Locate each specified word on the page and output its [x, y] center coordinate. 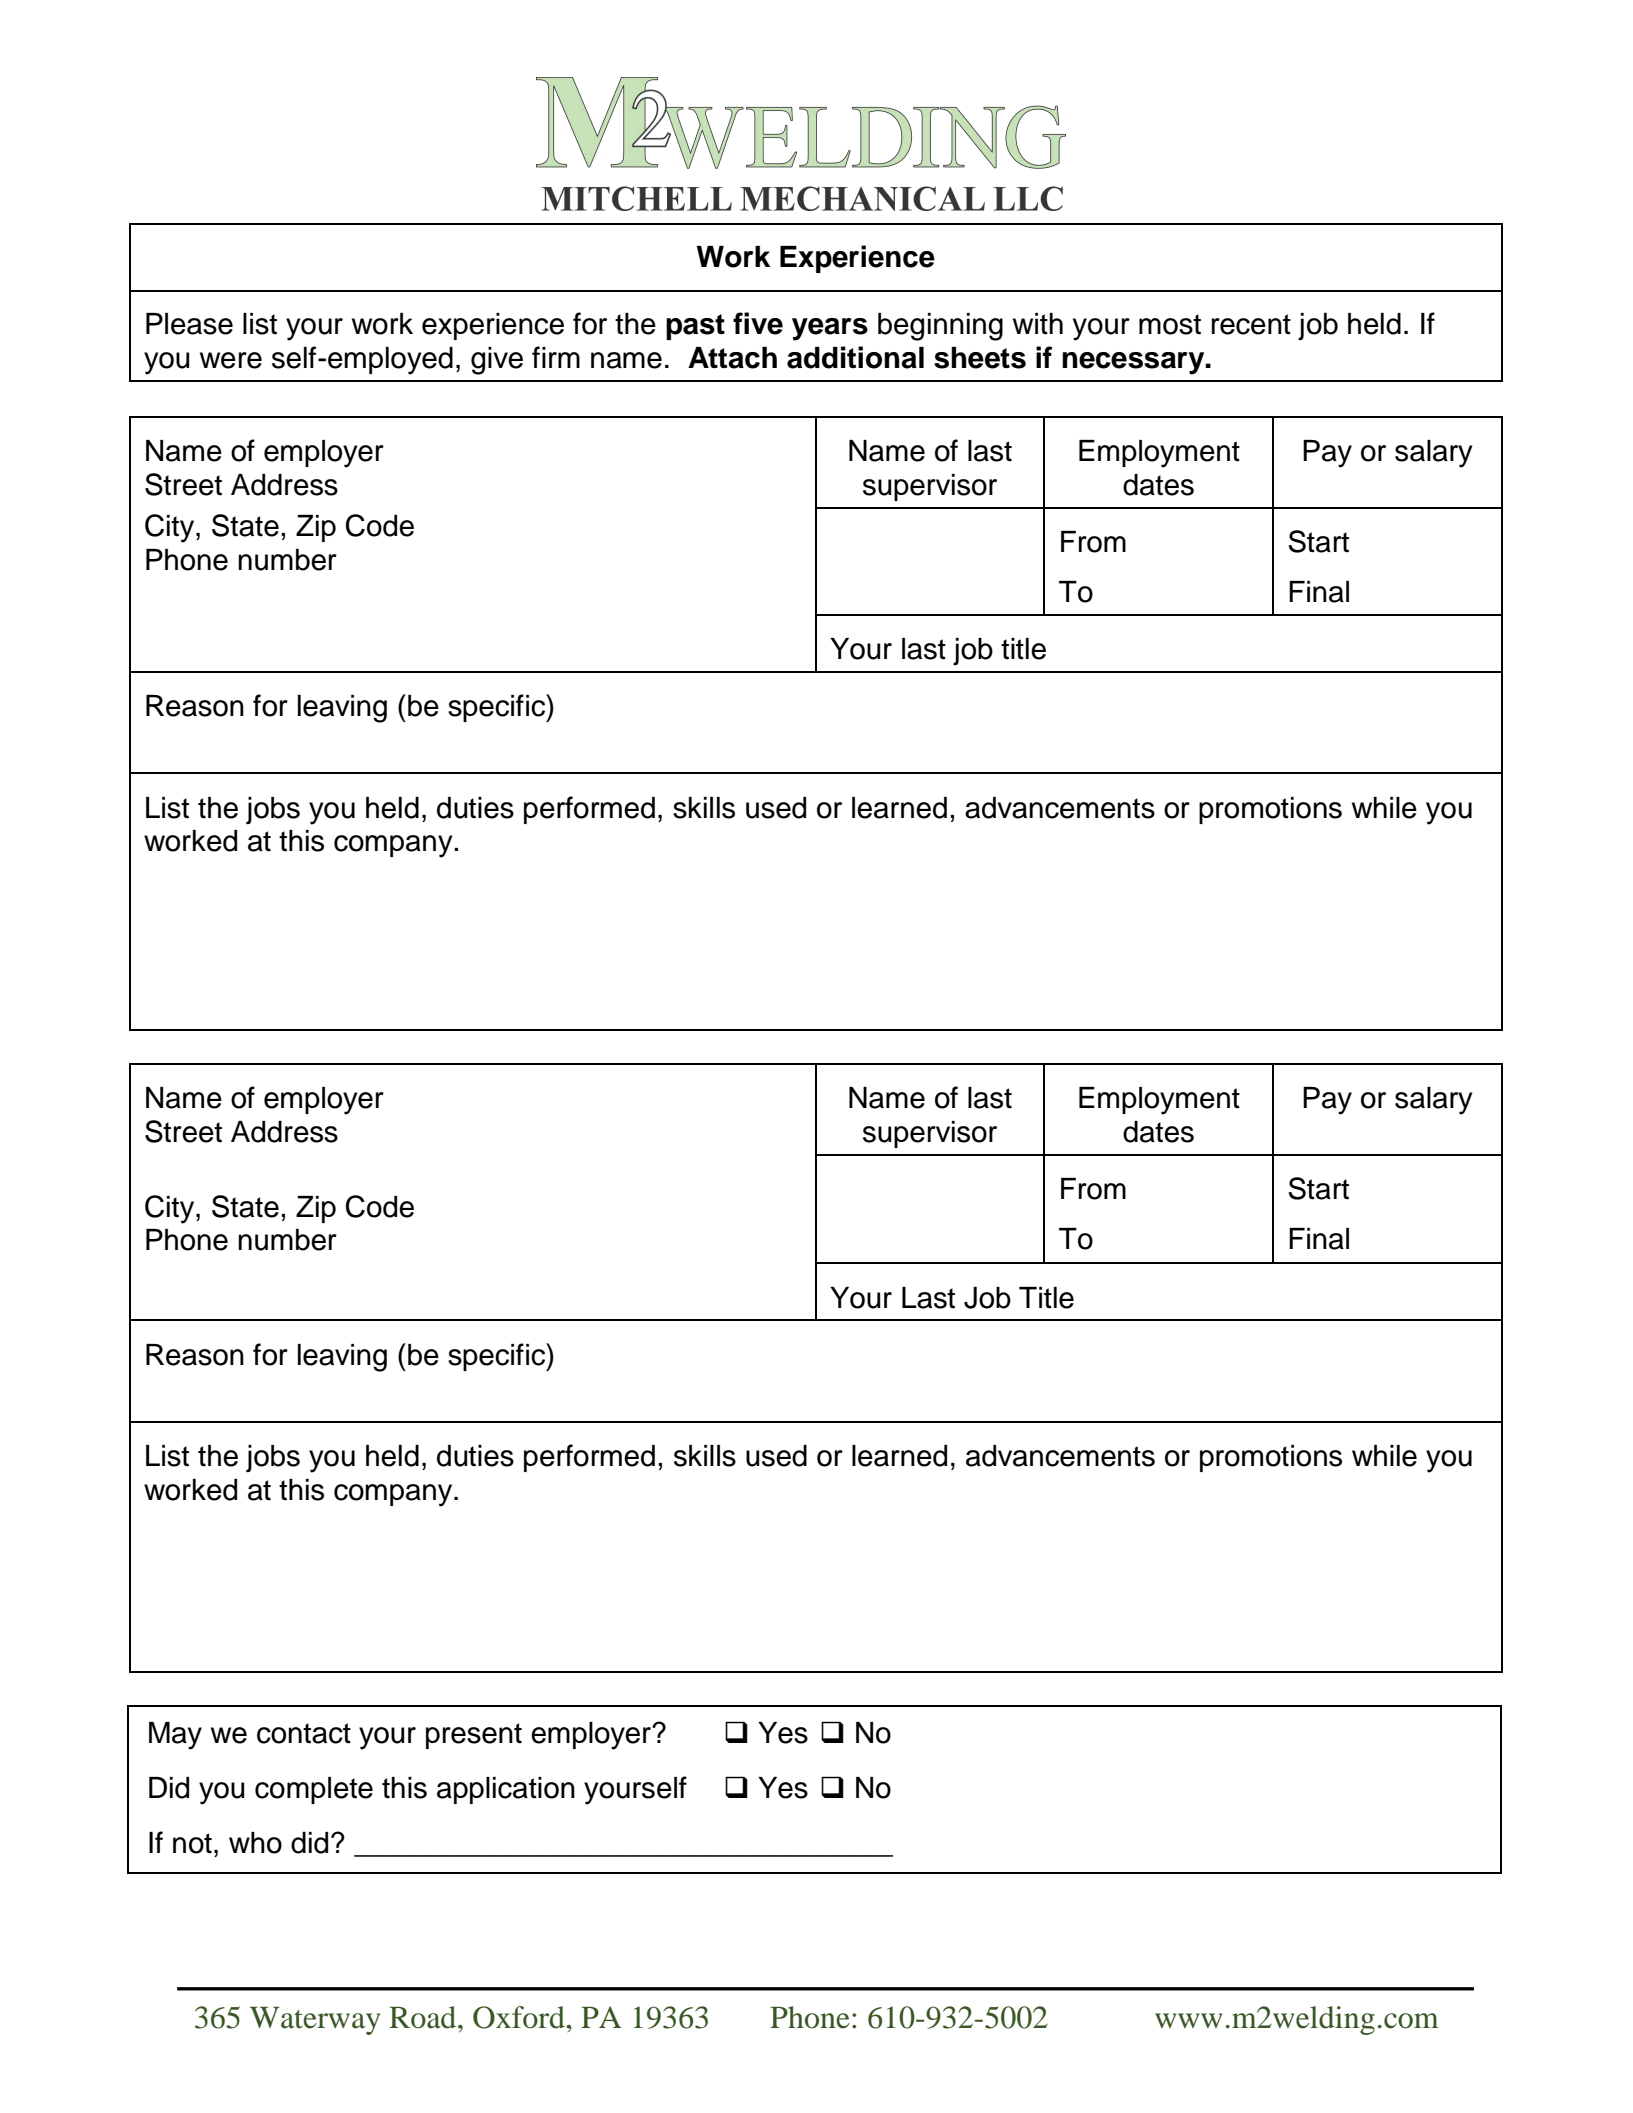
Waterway [315, 2021]
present [474, 1736]
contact [304, 1733]
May [175, 1736]
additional [855, 357]
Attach [732, 358]
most [1170, 324]
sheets [980, 358]
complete [314, 1790]
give [497, 361]
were [231, 360]
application [506, 1790]
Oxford [520, 2017]
